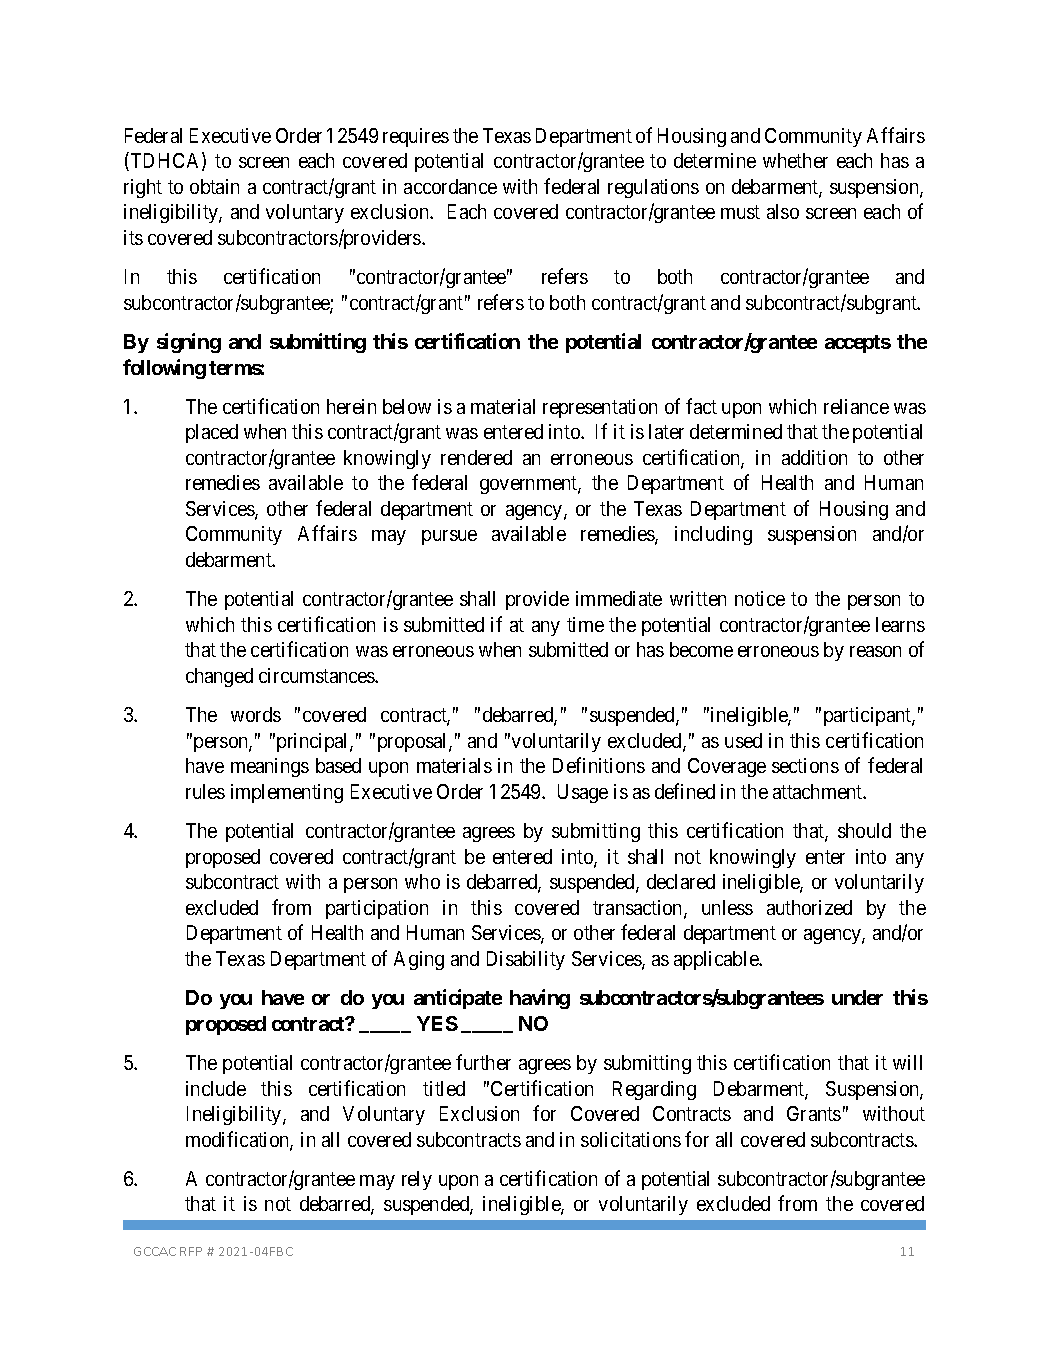 Image resolution: width=1049 pixels, height=1358 pixels. What do you see at coordinates (585, 624) in the screenshot?
I see `time` at bounding box center [585, 624].
